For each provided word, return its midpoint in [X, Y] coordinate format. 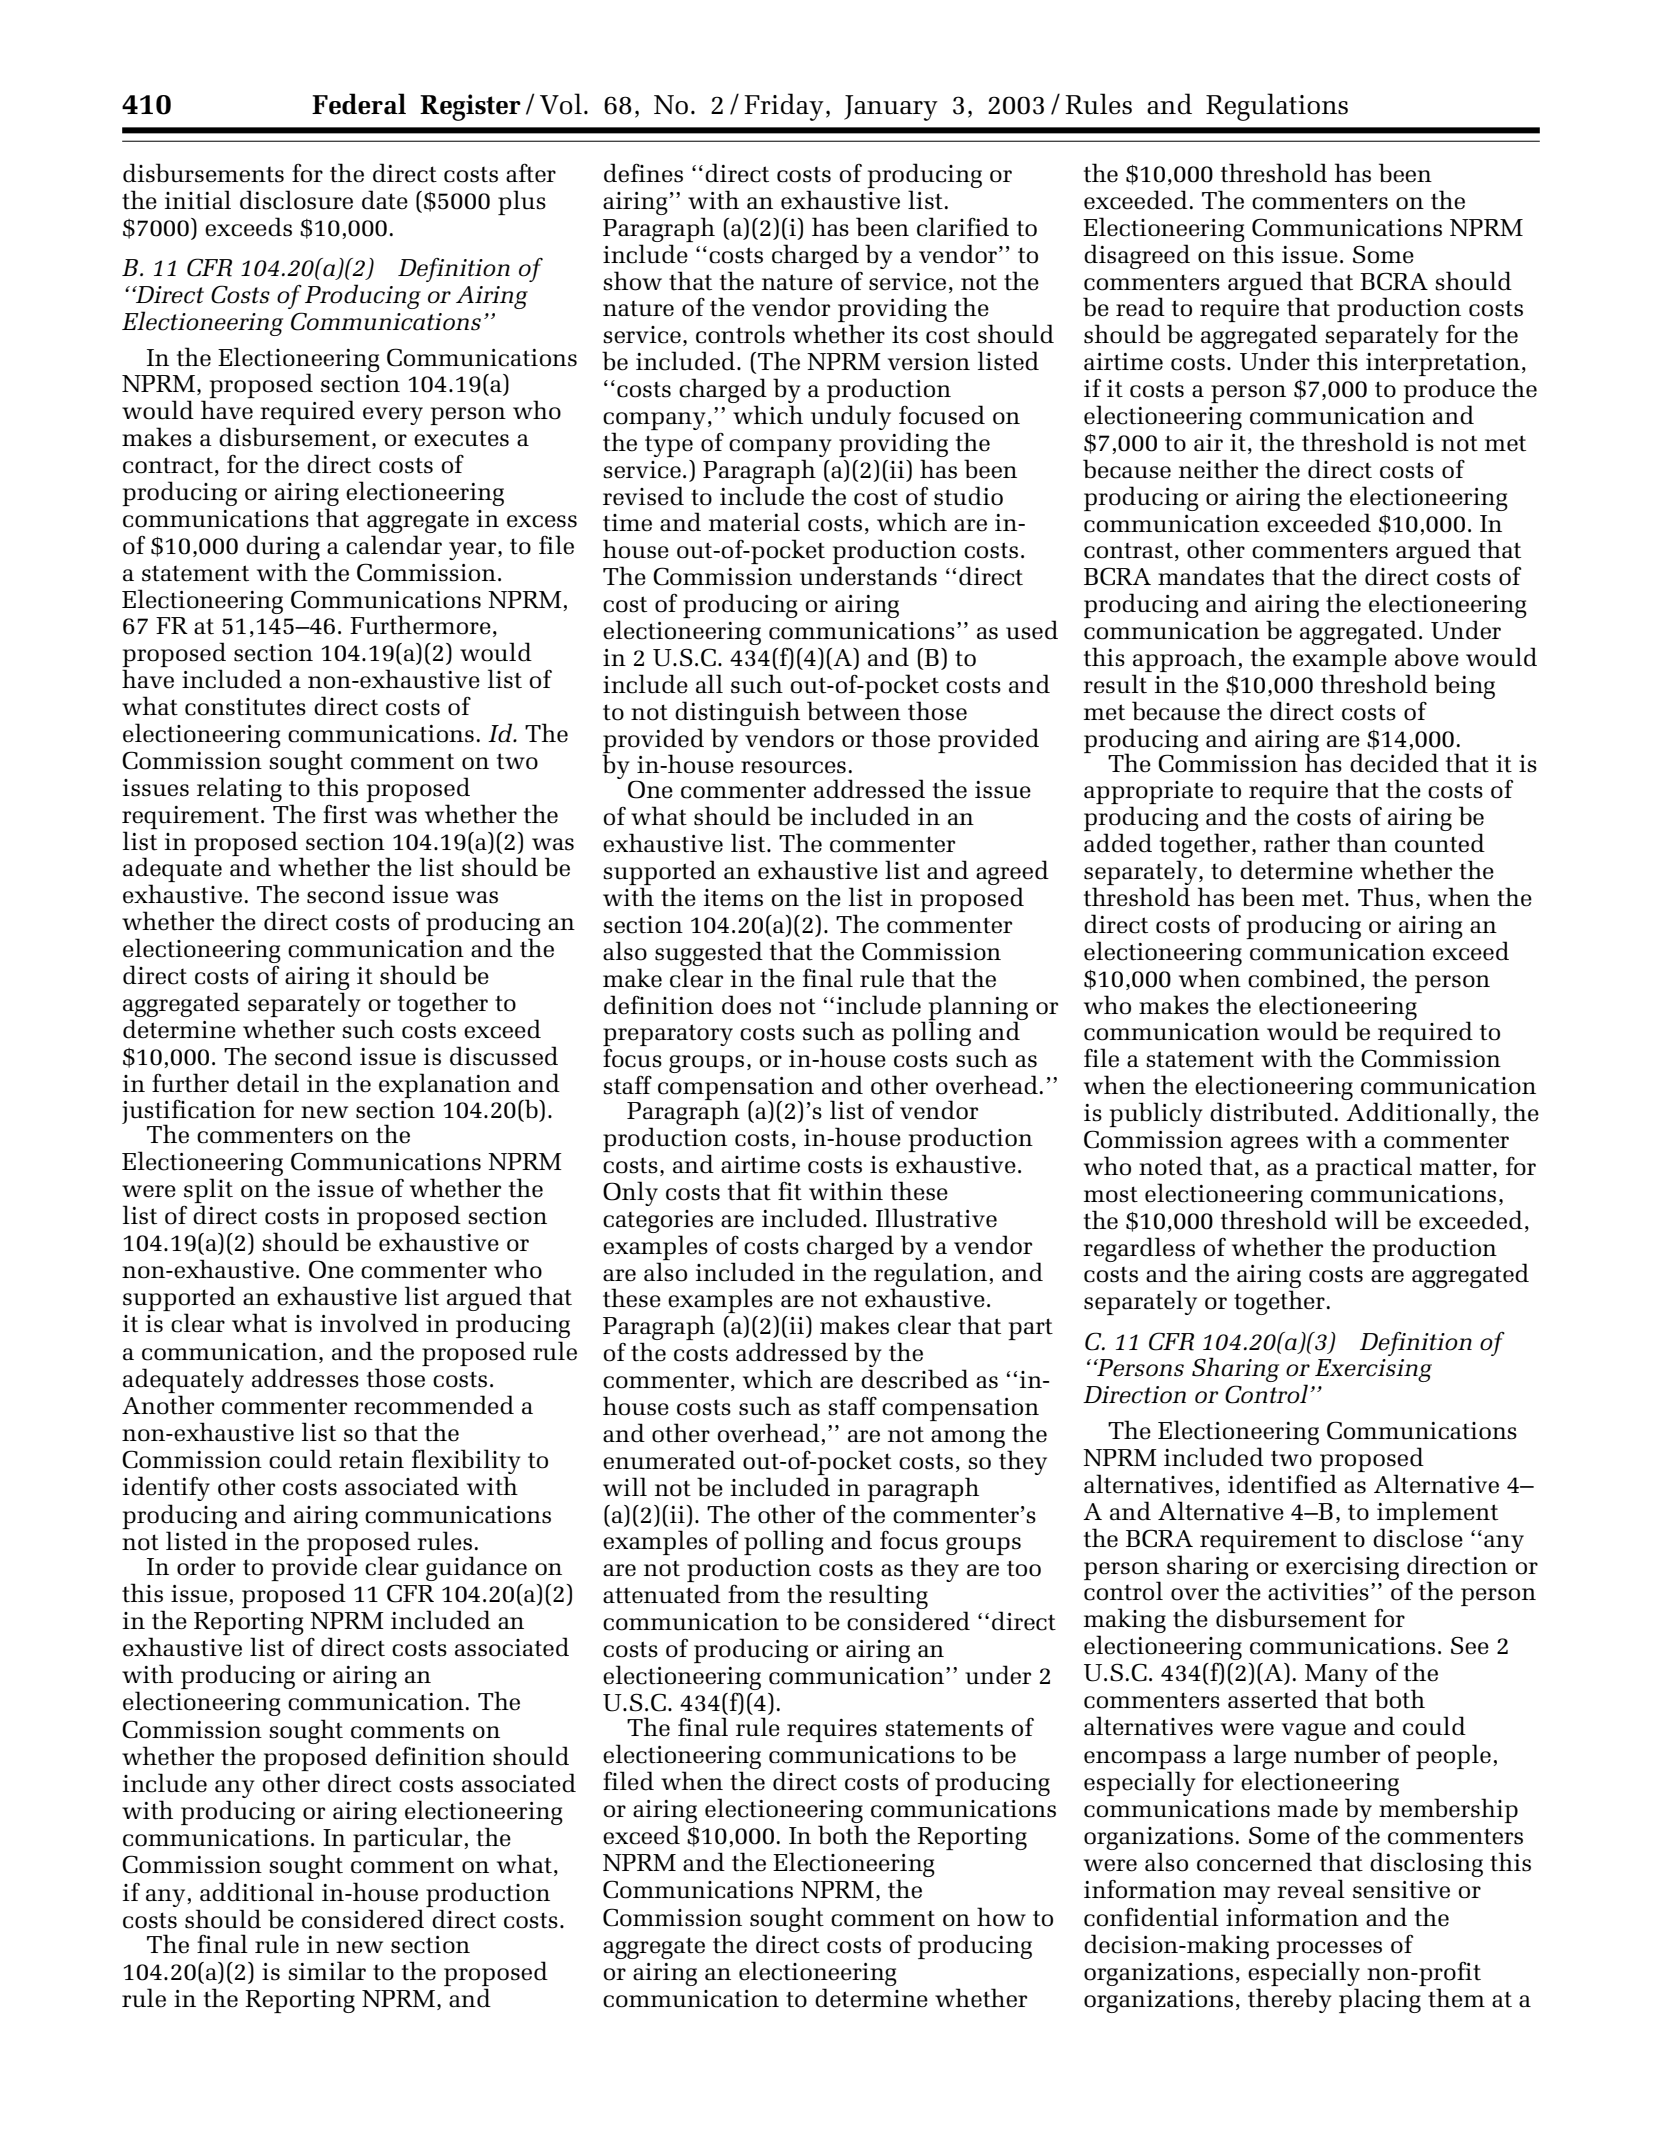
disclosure [296, 200]
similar [327, 1971]
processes [1329, 1950]
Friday [784, 107]
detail [268, 1083]
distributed [1271, 1112]
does [746, 1005]
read [1140, 307]
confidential [1151, 1917]
